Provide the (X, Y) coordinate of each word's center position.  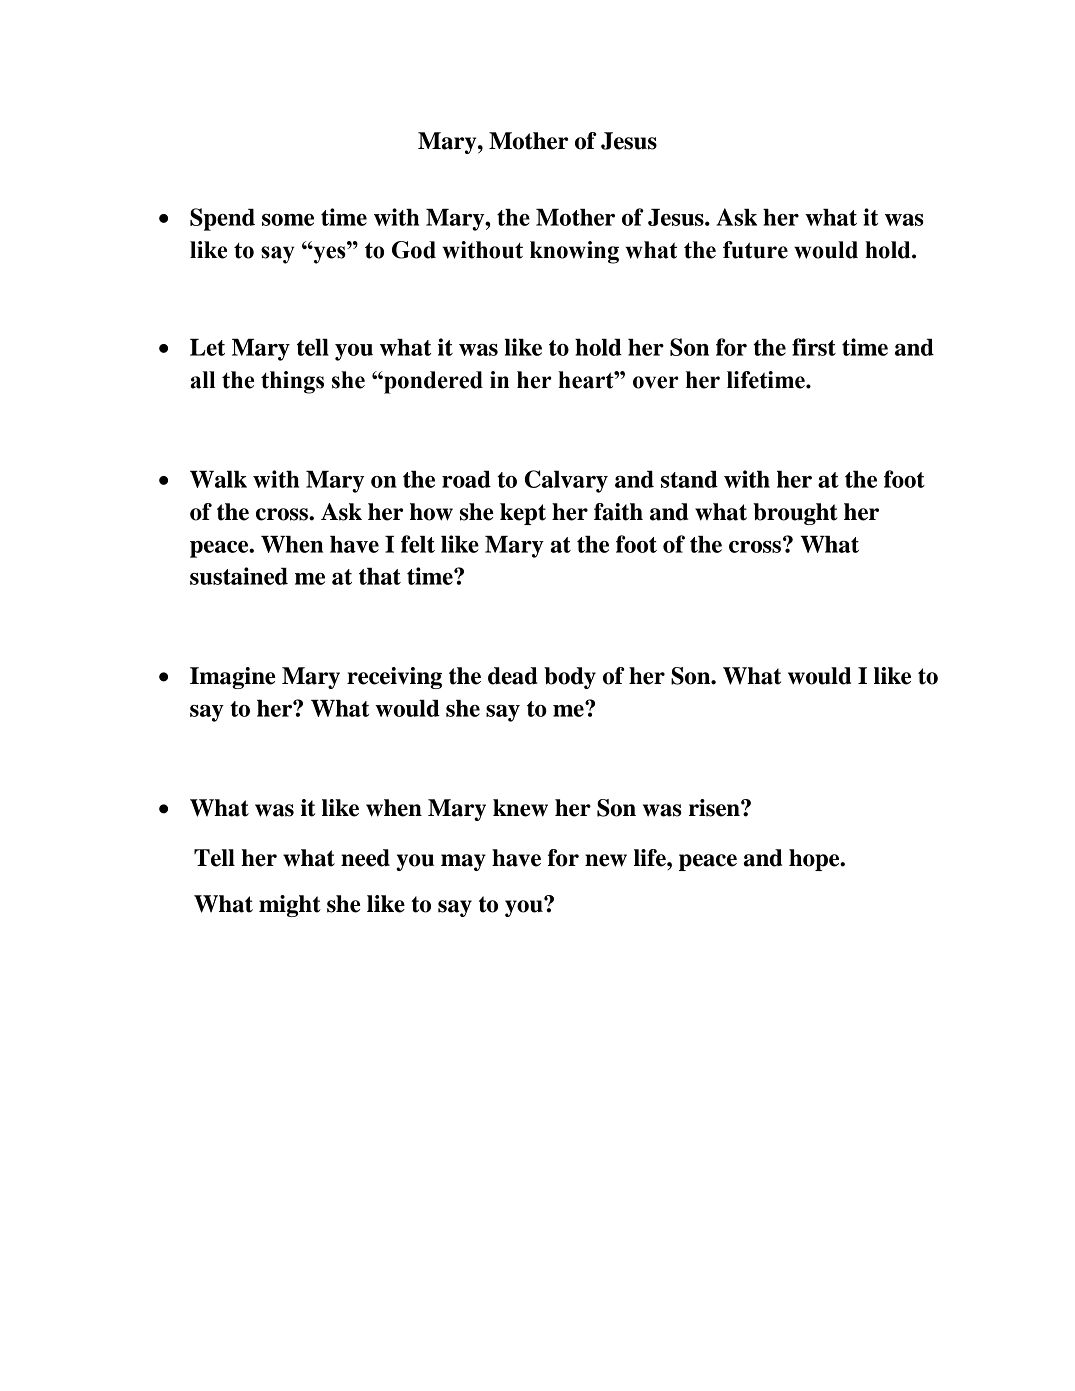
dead (513, 676)
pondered (432, 382)
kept (523, 514)
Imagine (233, 678)
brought (795, 514)
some (288, 220)
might (290, 906)
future (755, 250)
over (656, 382)
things (292, 382)
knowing (574, 252)
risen (715, 808)
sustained (239, 576)
